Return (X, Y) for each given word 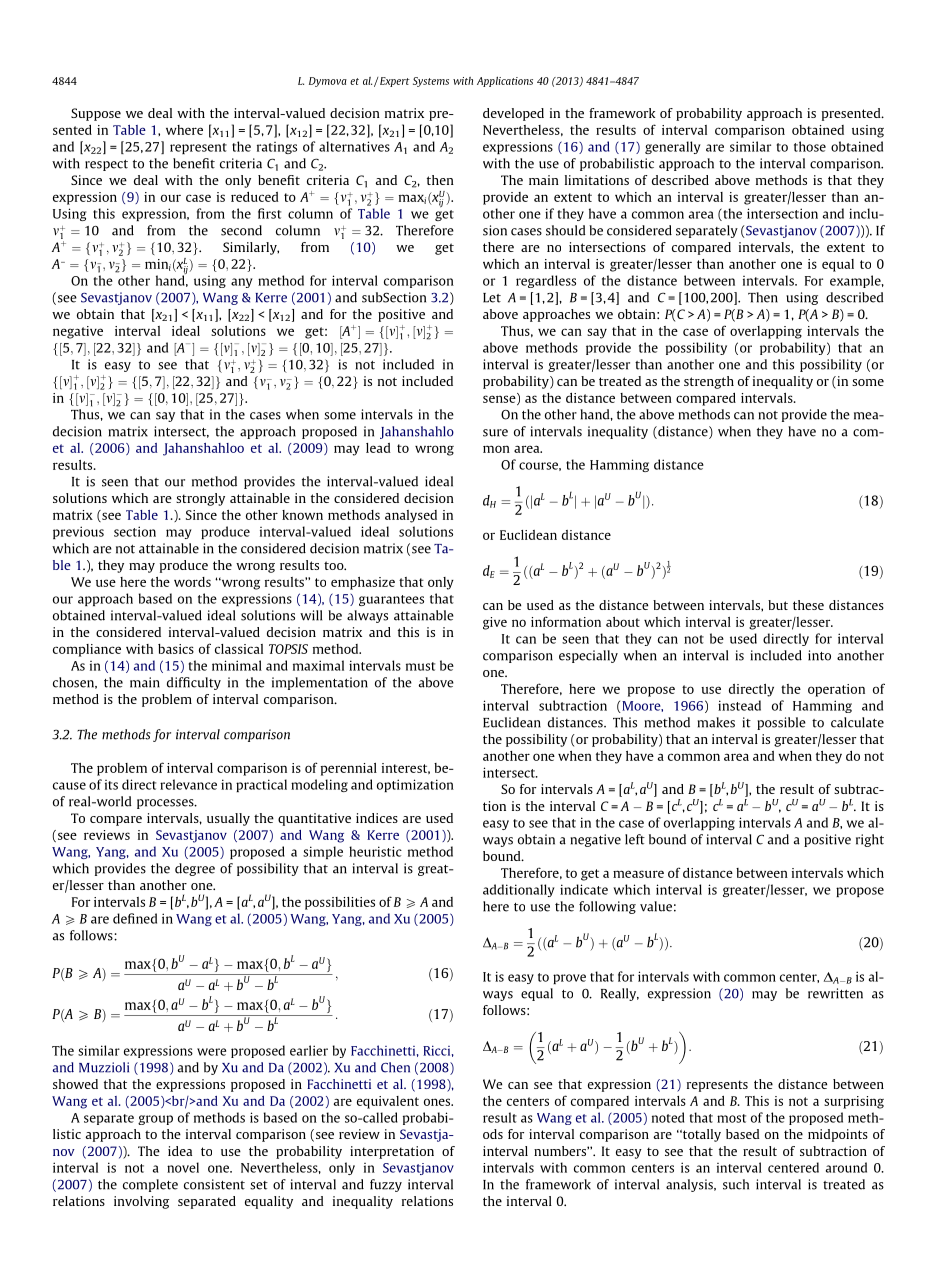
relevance (188, 784)
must (420, 666)
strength (709, 382)
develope (510, 114)
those (810, 146)
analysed (411, 516)
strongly (200, 499)
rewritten (835, 993)
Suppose (96, 114)
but (778, 605)
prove (569, 979)
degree (195, 869)
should (566, 230)
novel (183, 1167)
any (242, 283)
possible (781, 723)
